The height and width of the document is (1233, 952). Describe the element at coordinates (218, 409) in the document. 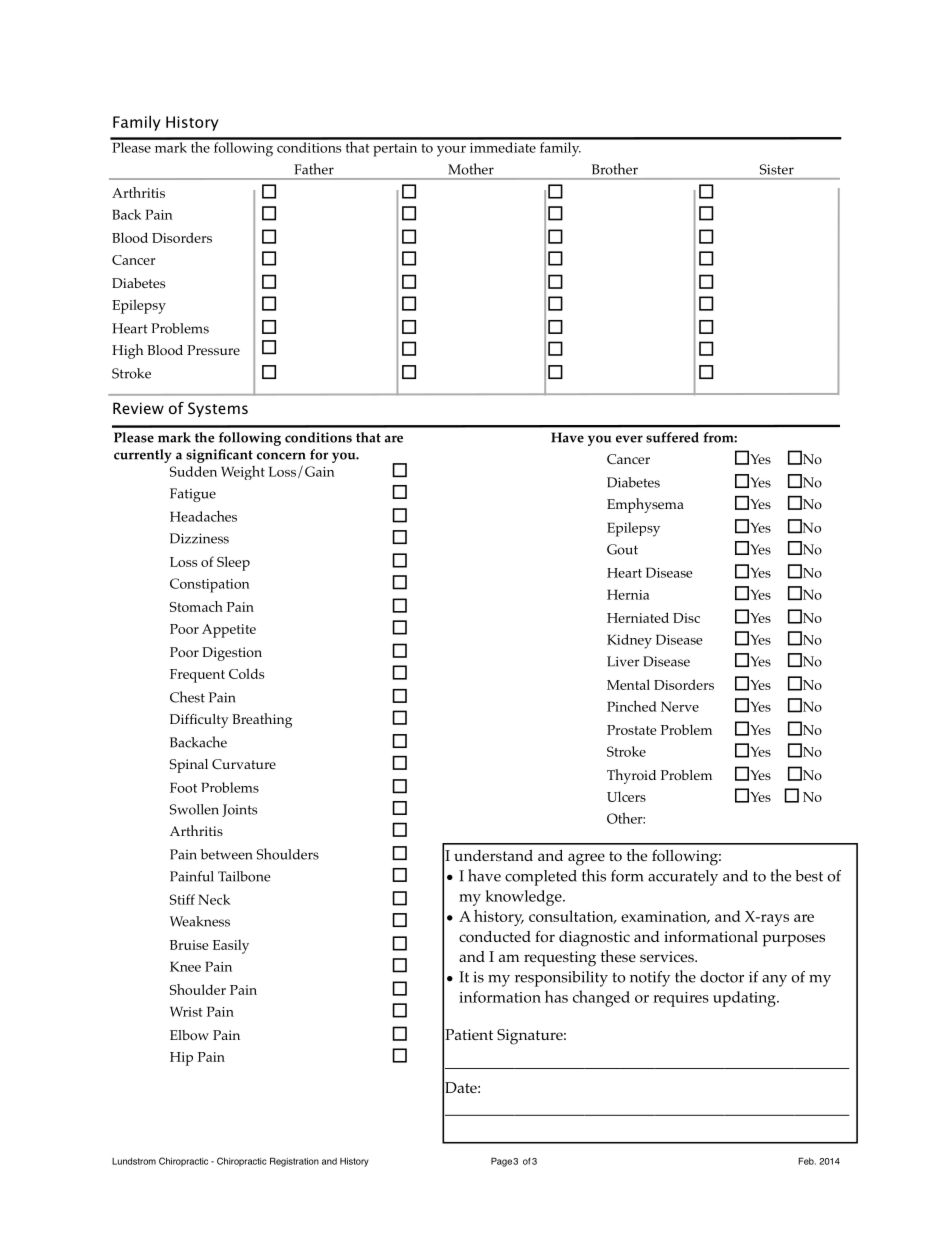

I see `Systems` at that location.
